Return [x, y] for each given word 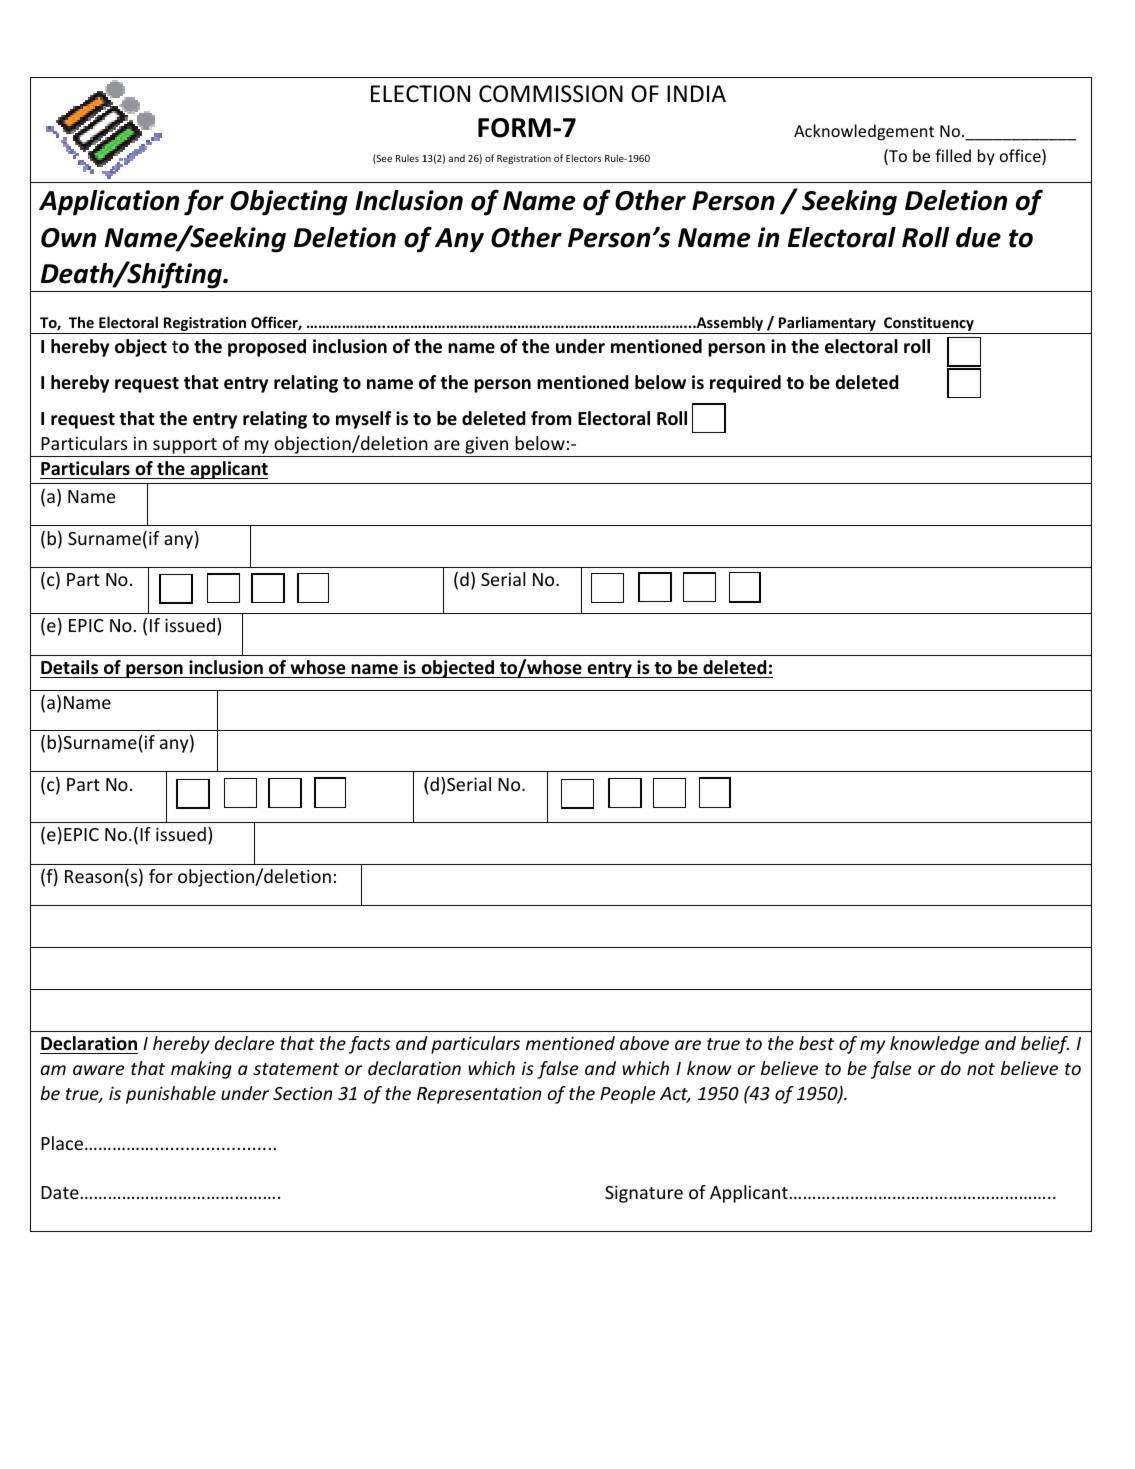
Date [60, 1192]
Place [63, 1143]
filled [953, 155]
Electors [583, 158]
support [185, 446]
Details [69, 667]
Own [68, 238]
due [978, 237]
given [486, 445]
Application [109, 203]
